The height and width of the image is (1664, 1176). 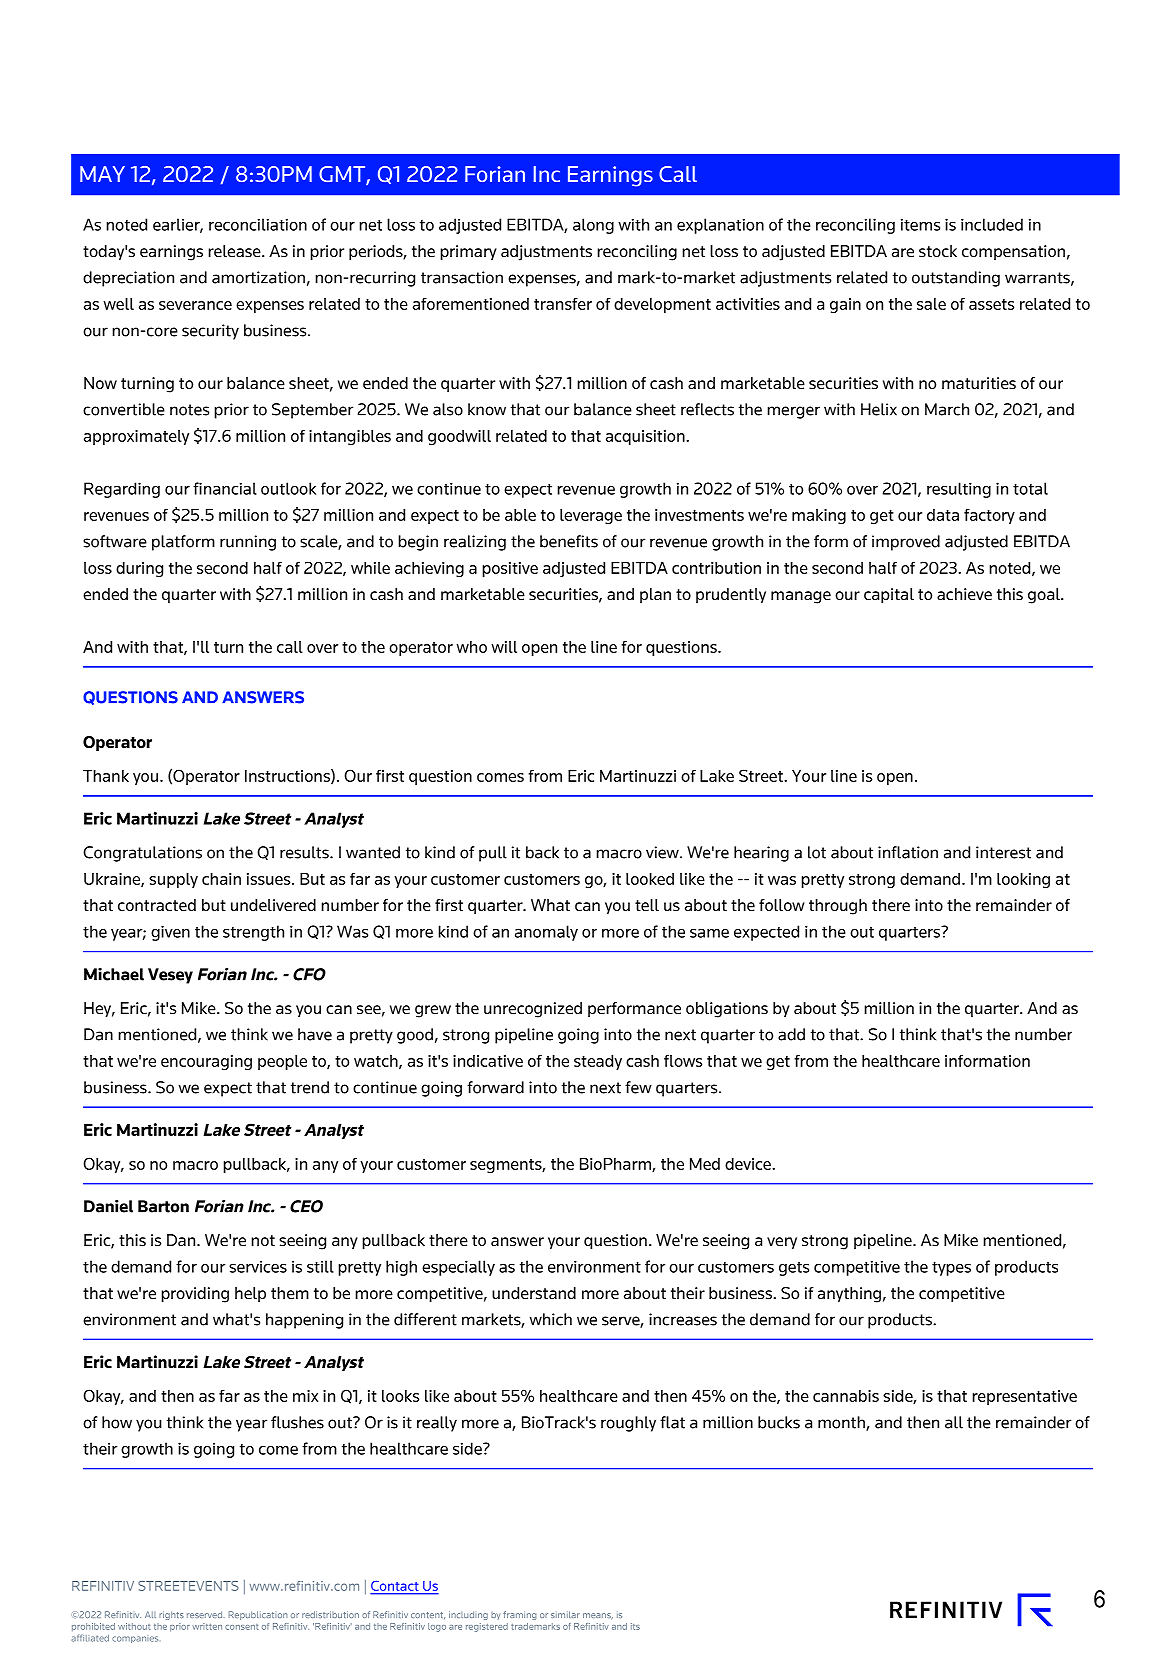 I want to click on chain, so click(x=221, y=879).
